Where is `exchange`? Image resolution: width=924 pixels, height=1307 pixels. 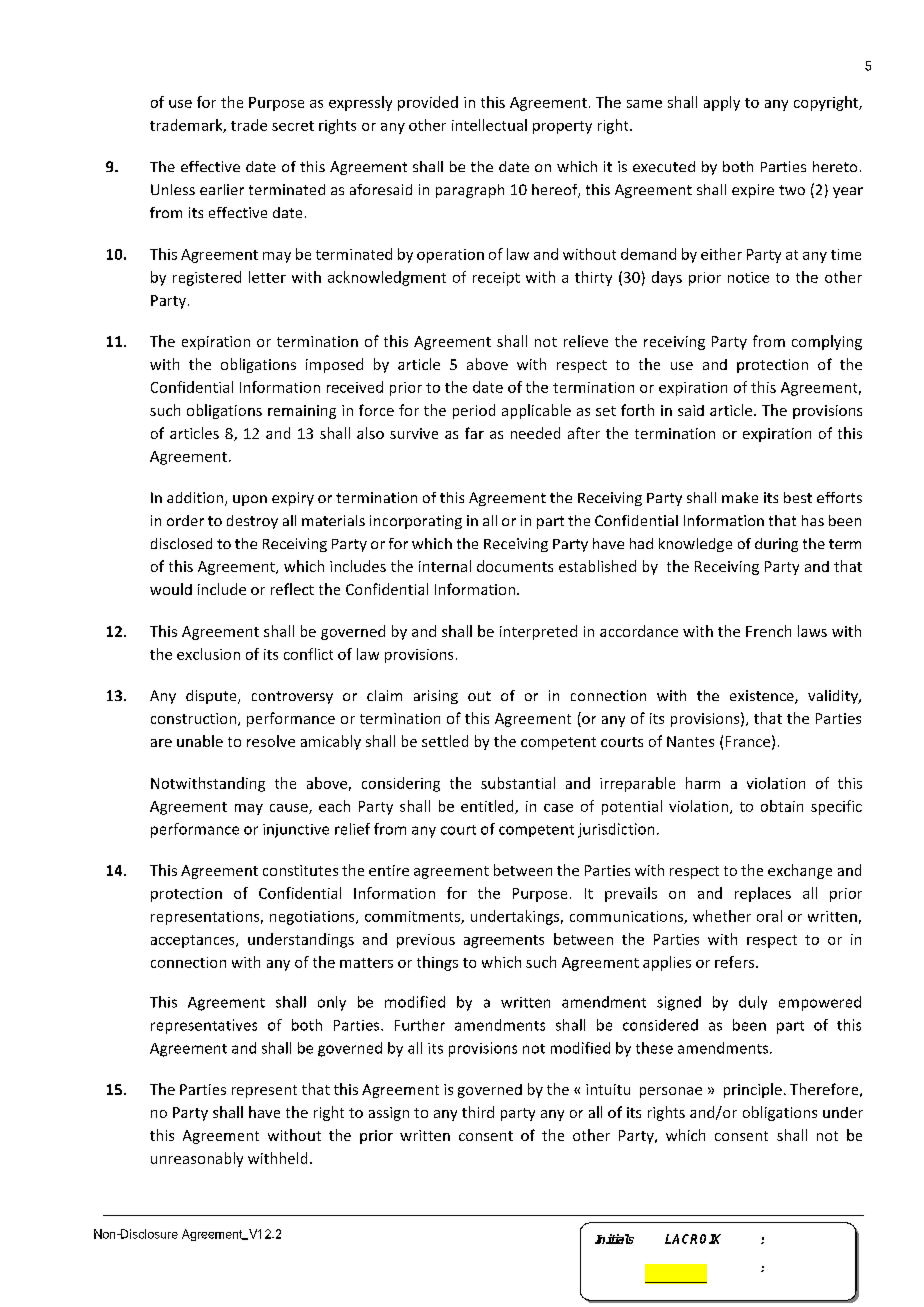 exchange is located at coordinates (800, 871).
